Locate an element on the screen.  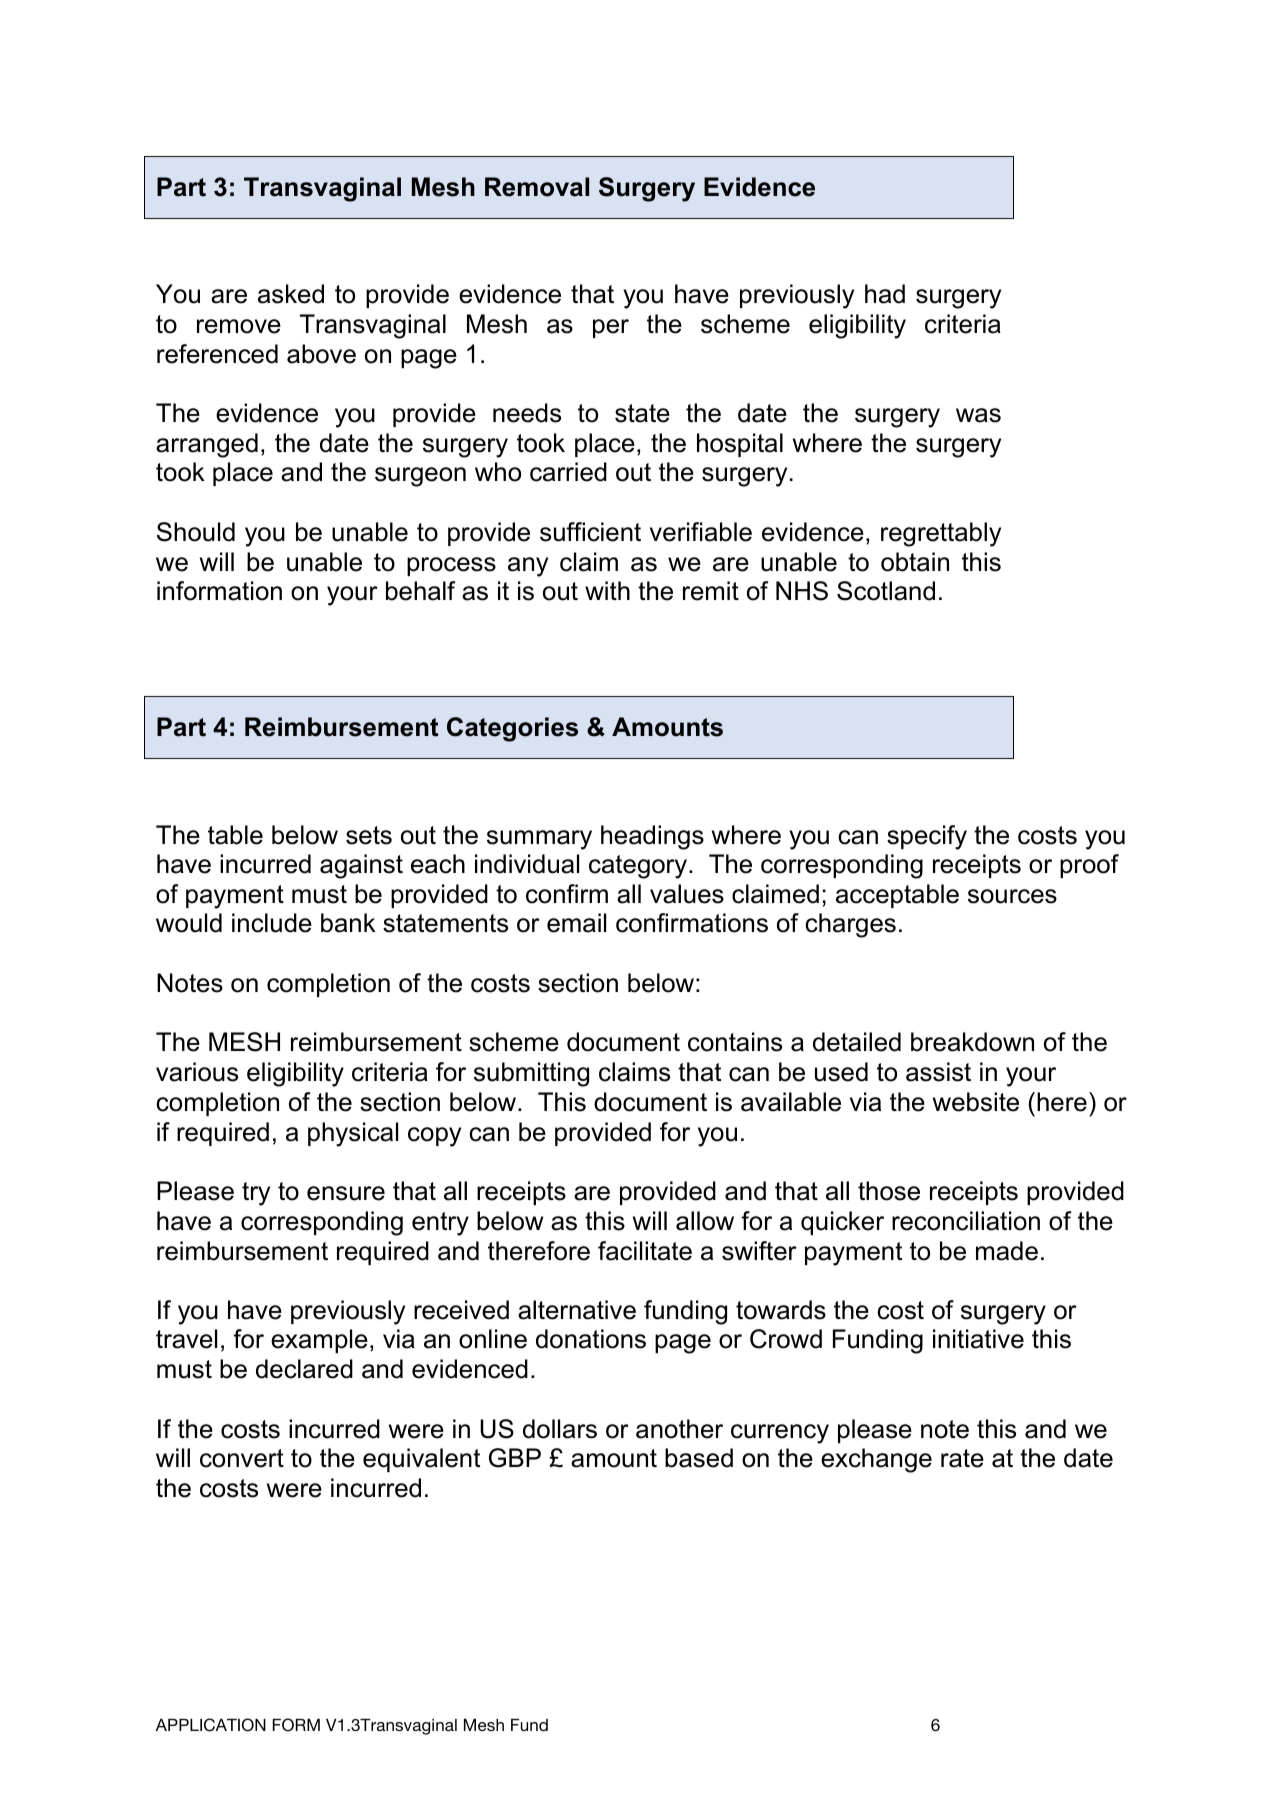
email is located at coordinates (576, 923).
